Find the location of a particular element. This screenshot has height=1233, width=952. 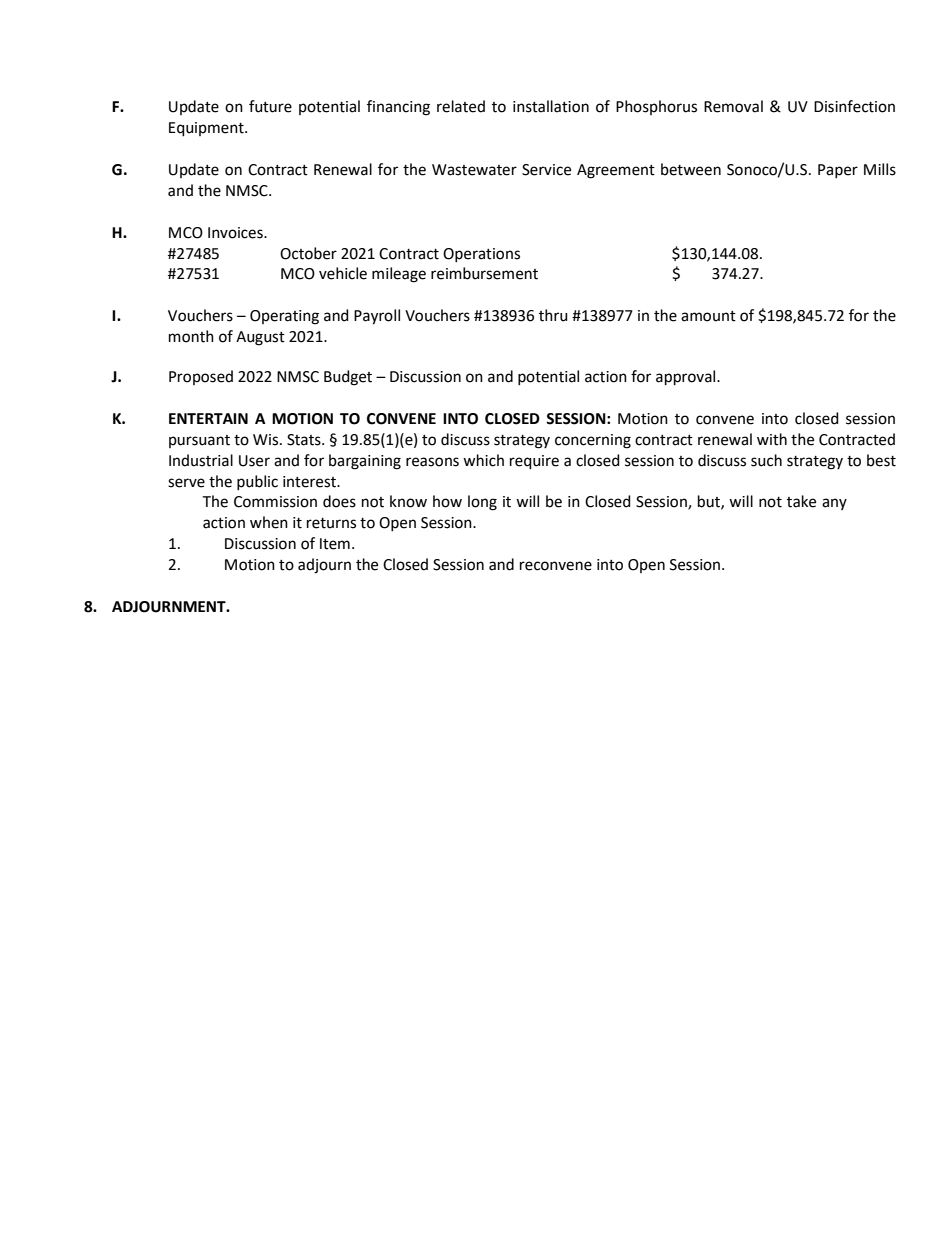

Proposed is located at coordinates (201, 377).
